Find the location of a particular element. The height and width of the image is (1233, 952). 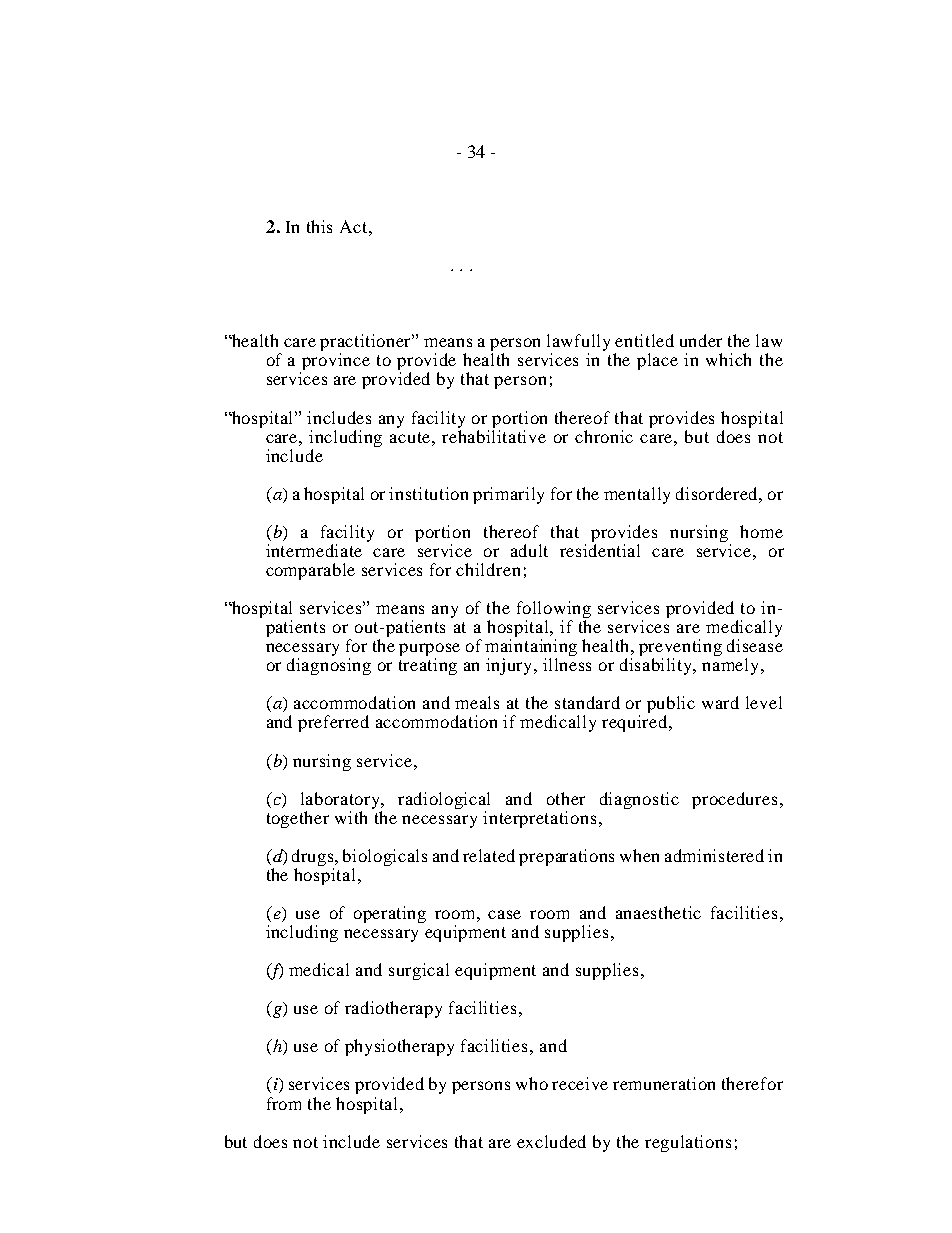

lawfully is located at coordinates (578, 344).
